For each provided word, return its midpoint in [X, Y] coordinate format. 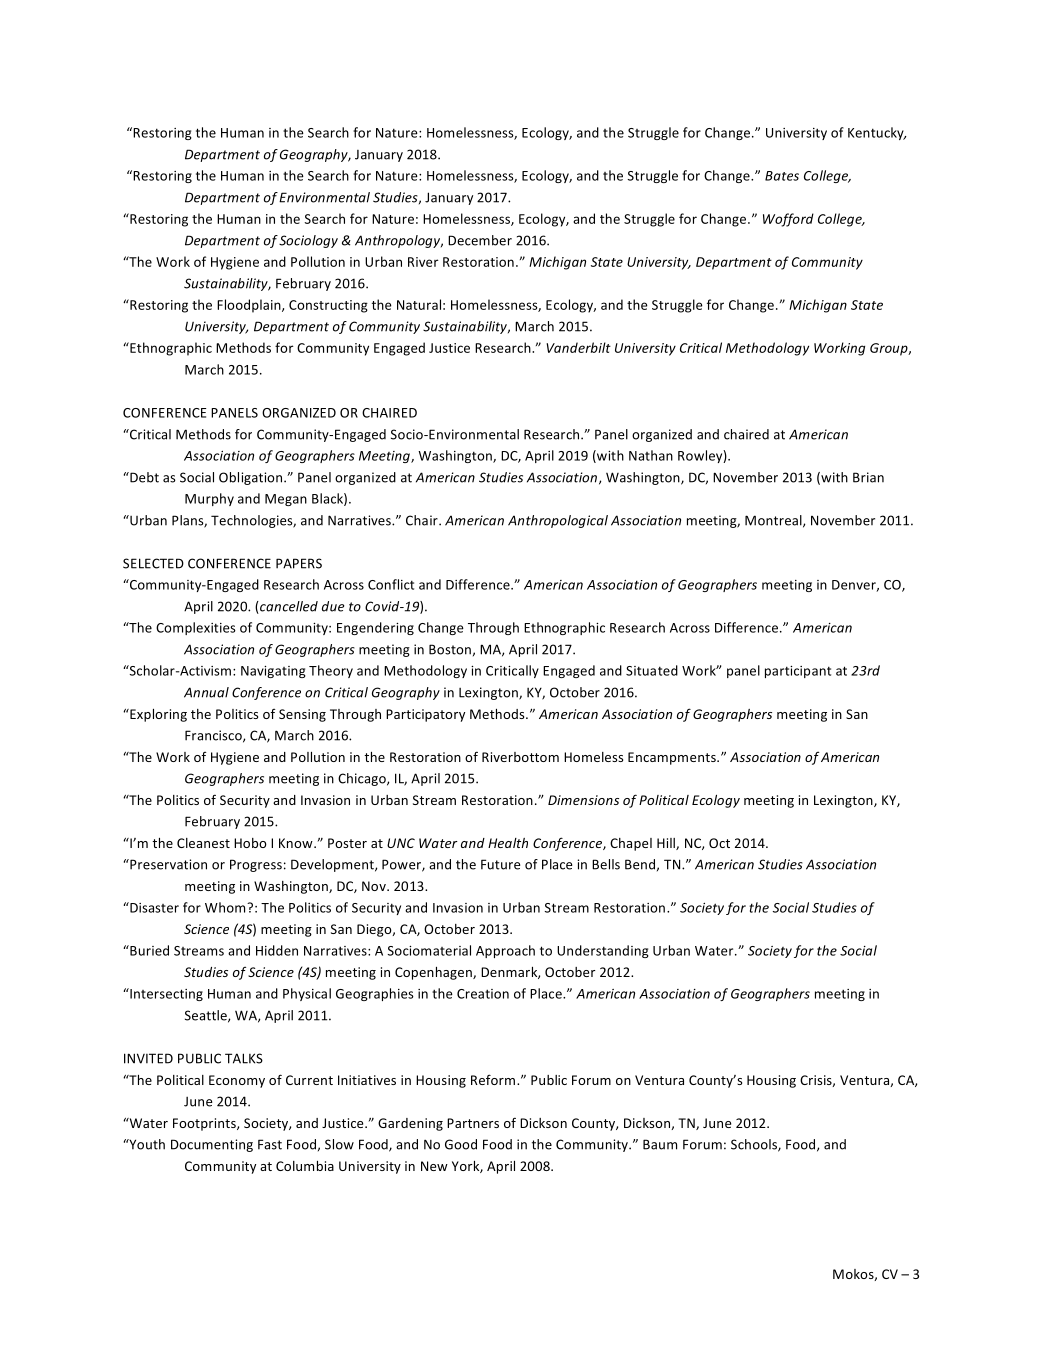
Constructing [328, 306]
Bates [782, 176]
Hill [667, 844]
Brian [868, 477]
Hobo [250, 843]
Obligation [252, 478]
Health [508, 843]
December [480, 240]
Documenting [212, 1145]
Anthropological [558, 521]
